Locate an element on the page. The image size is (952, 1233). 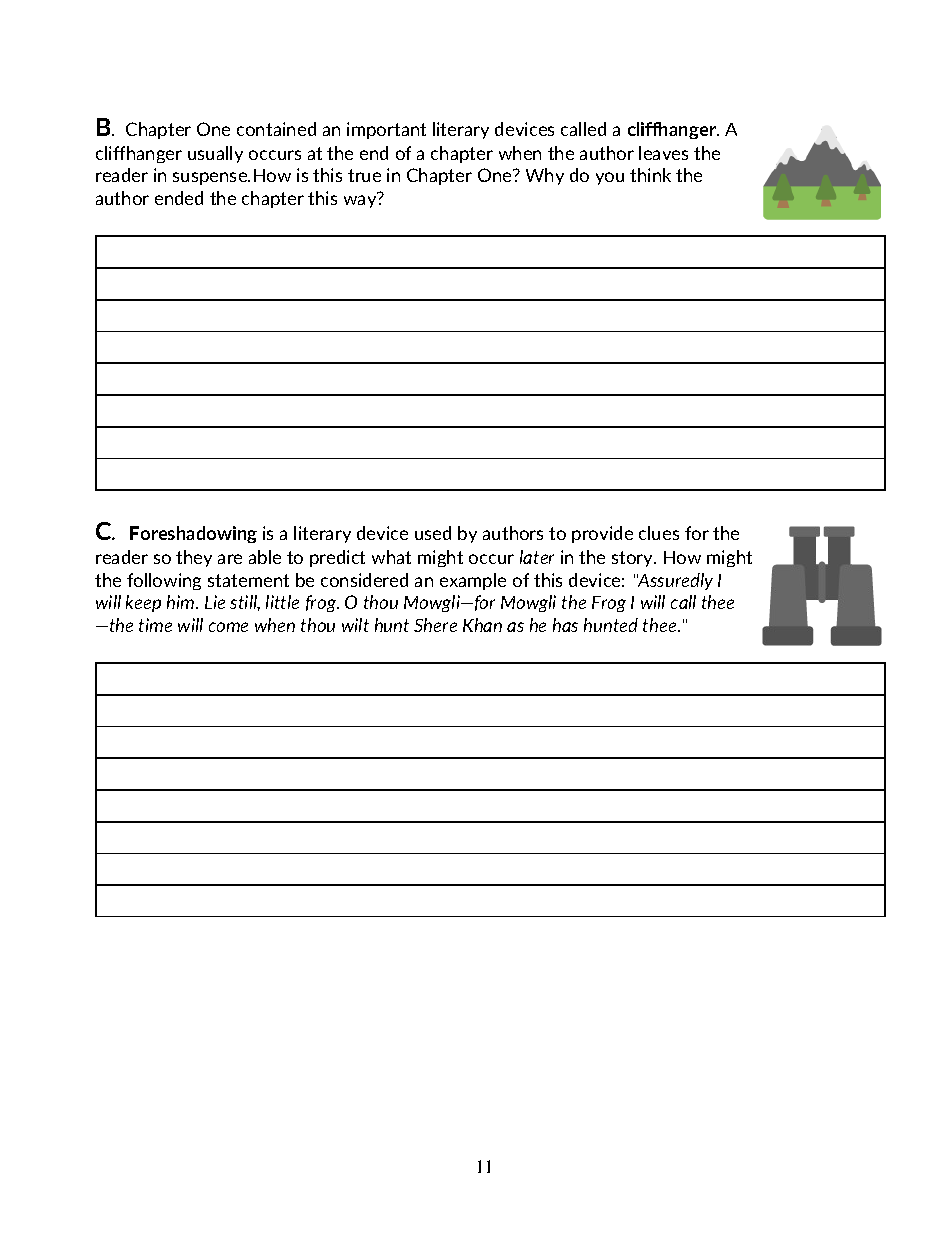
way is located at coordinates (361, 200).
